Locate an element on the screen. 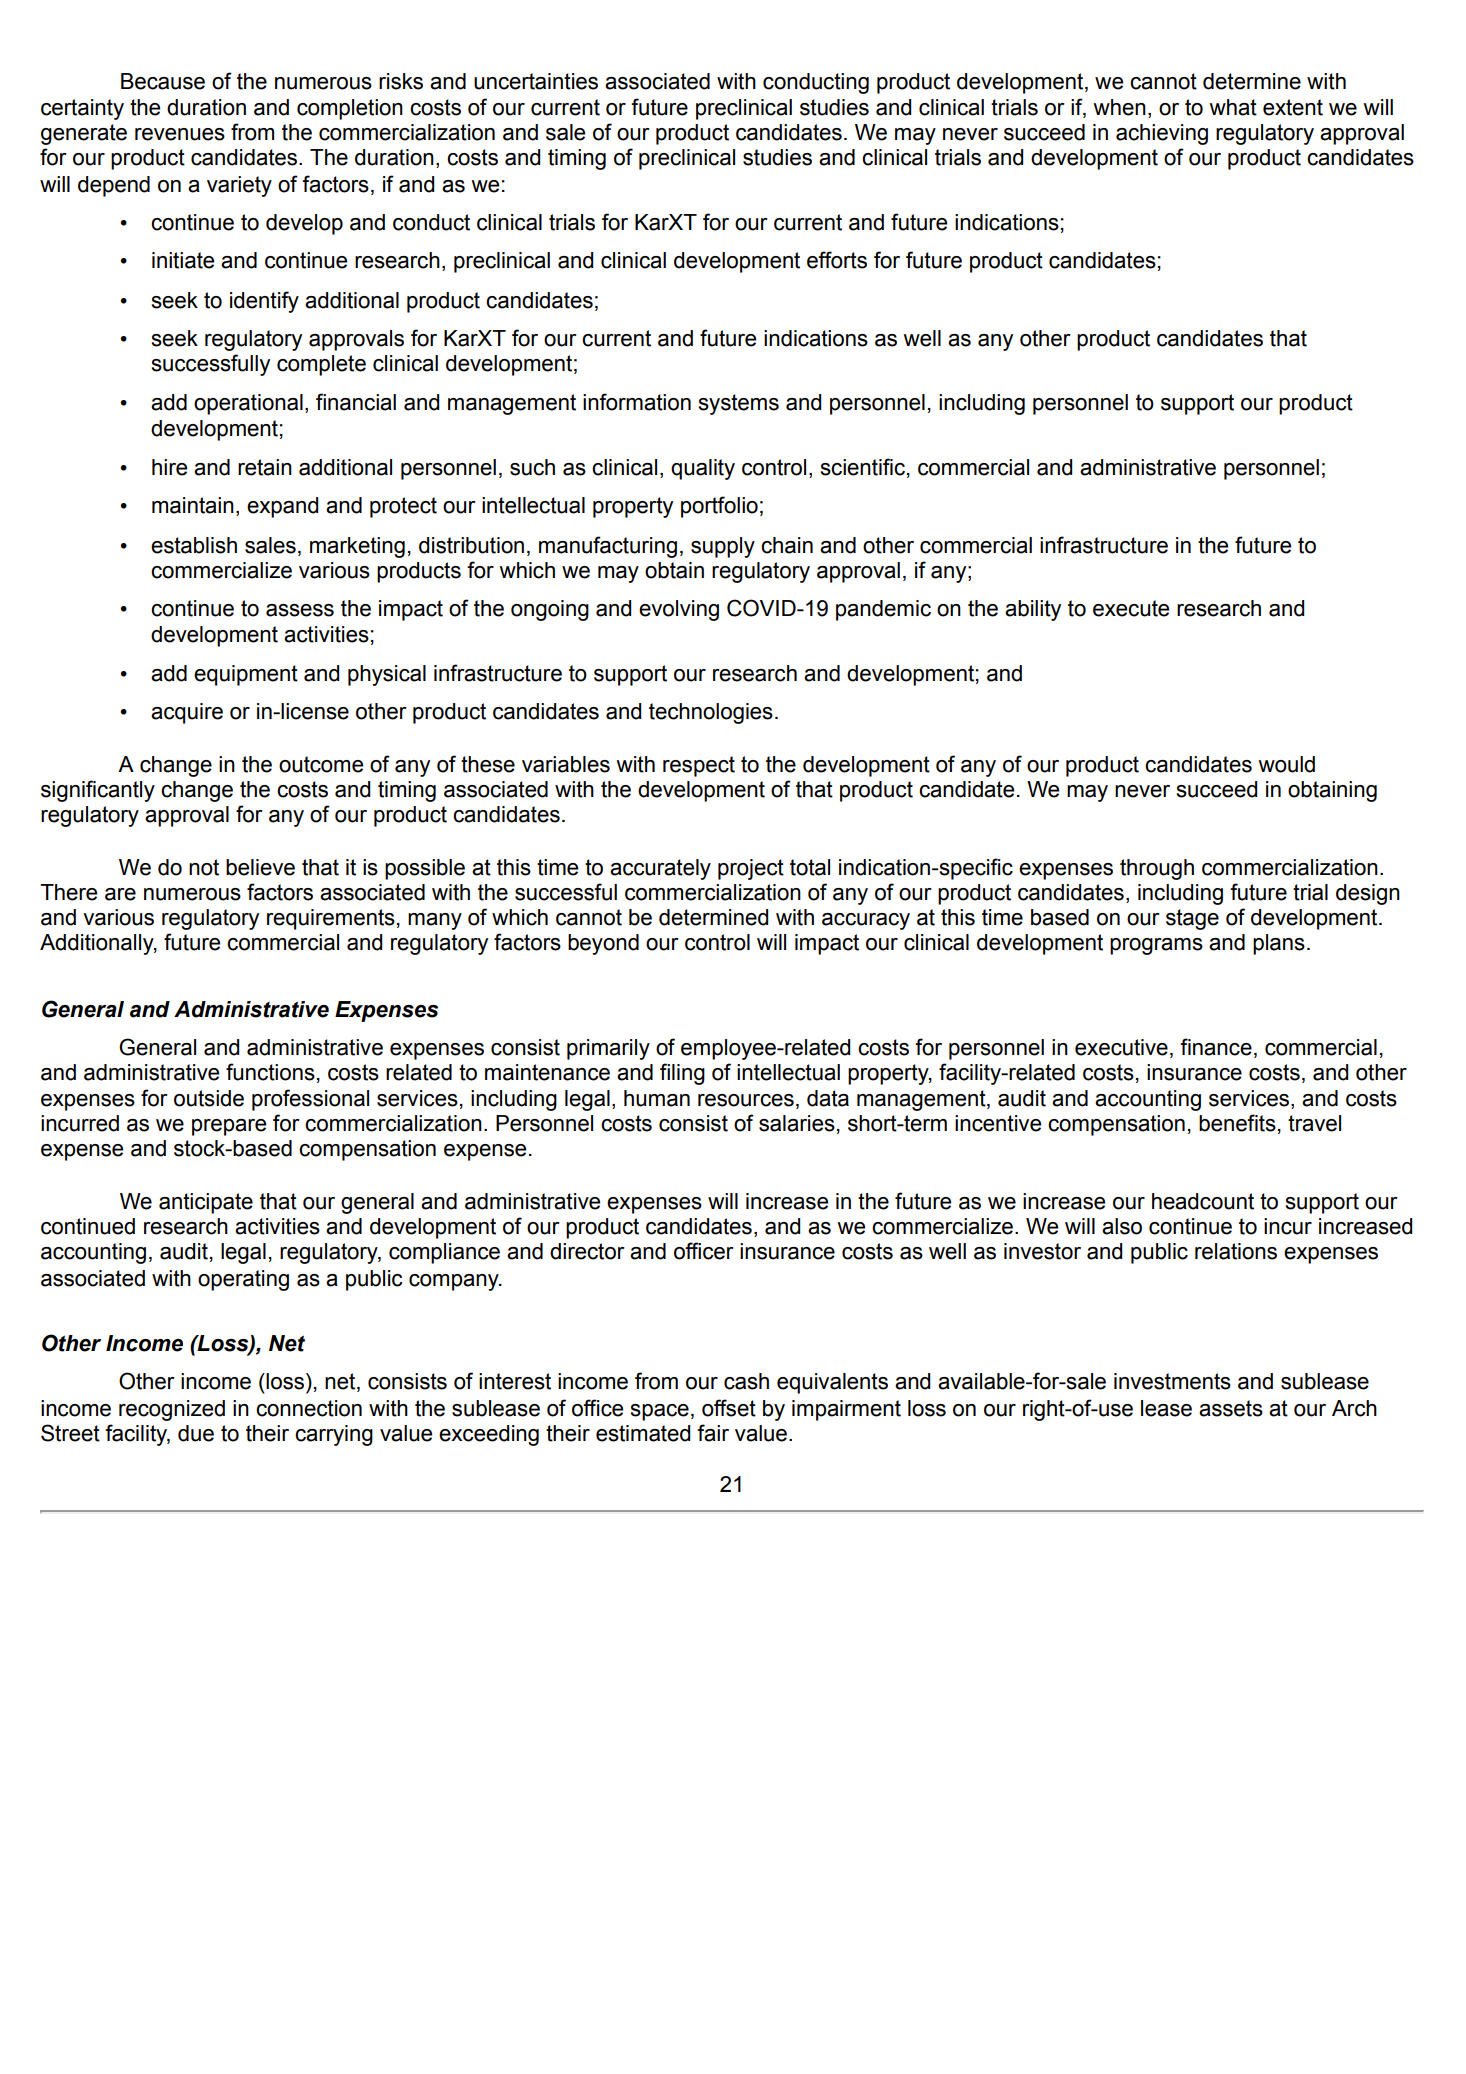  respect is located at coordinates (699, 766).
